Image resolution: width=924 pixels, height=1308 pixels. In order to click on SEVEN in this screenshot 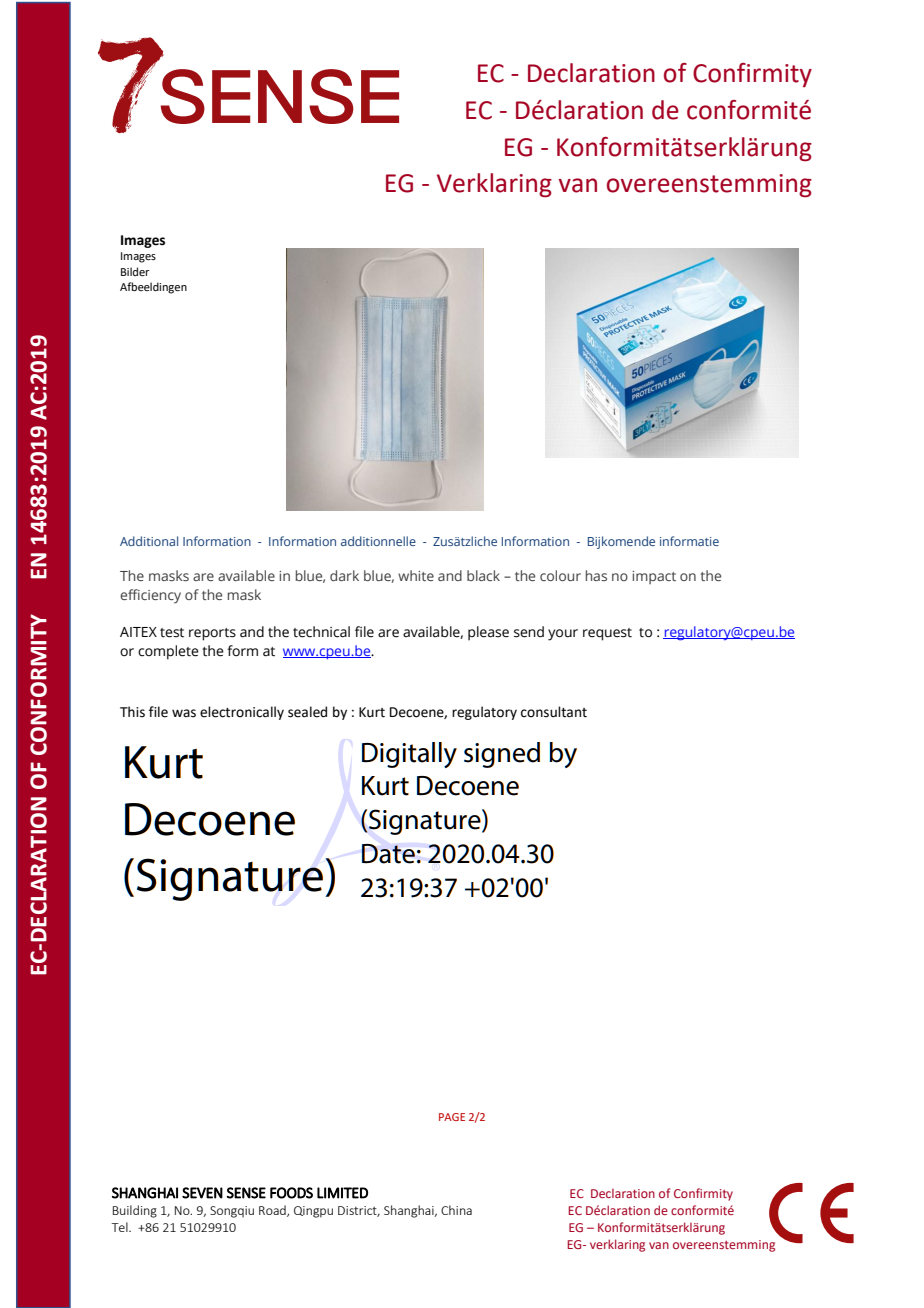, I will do `click(202, 1193)`.
